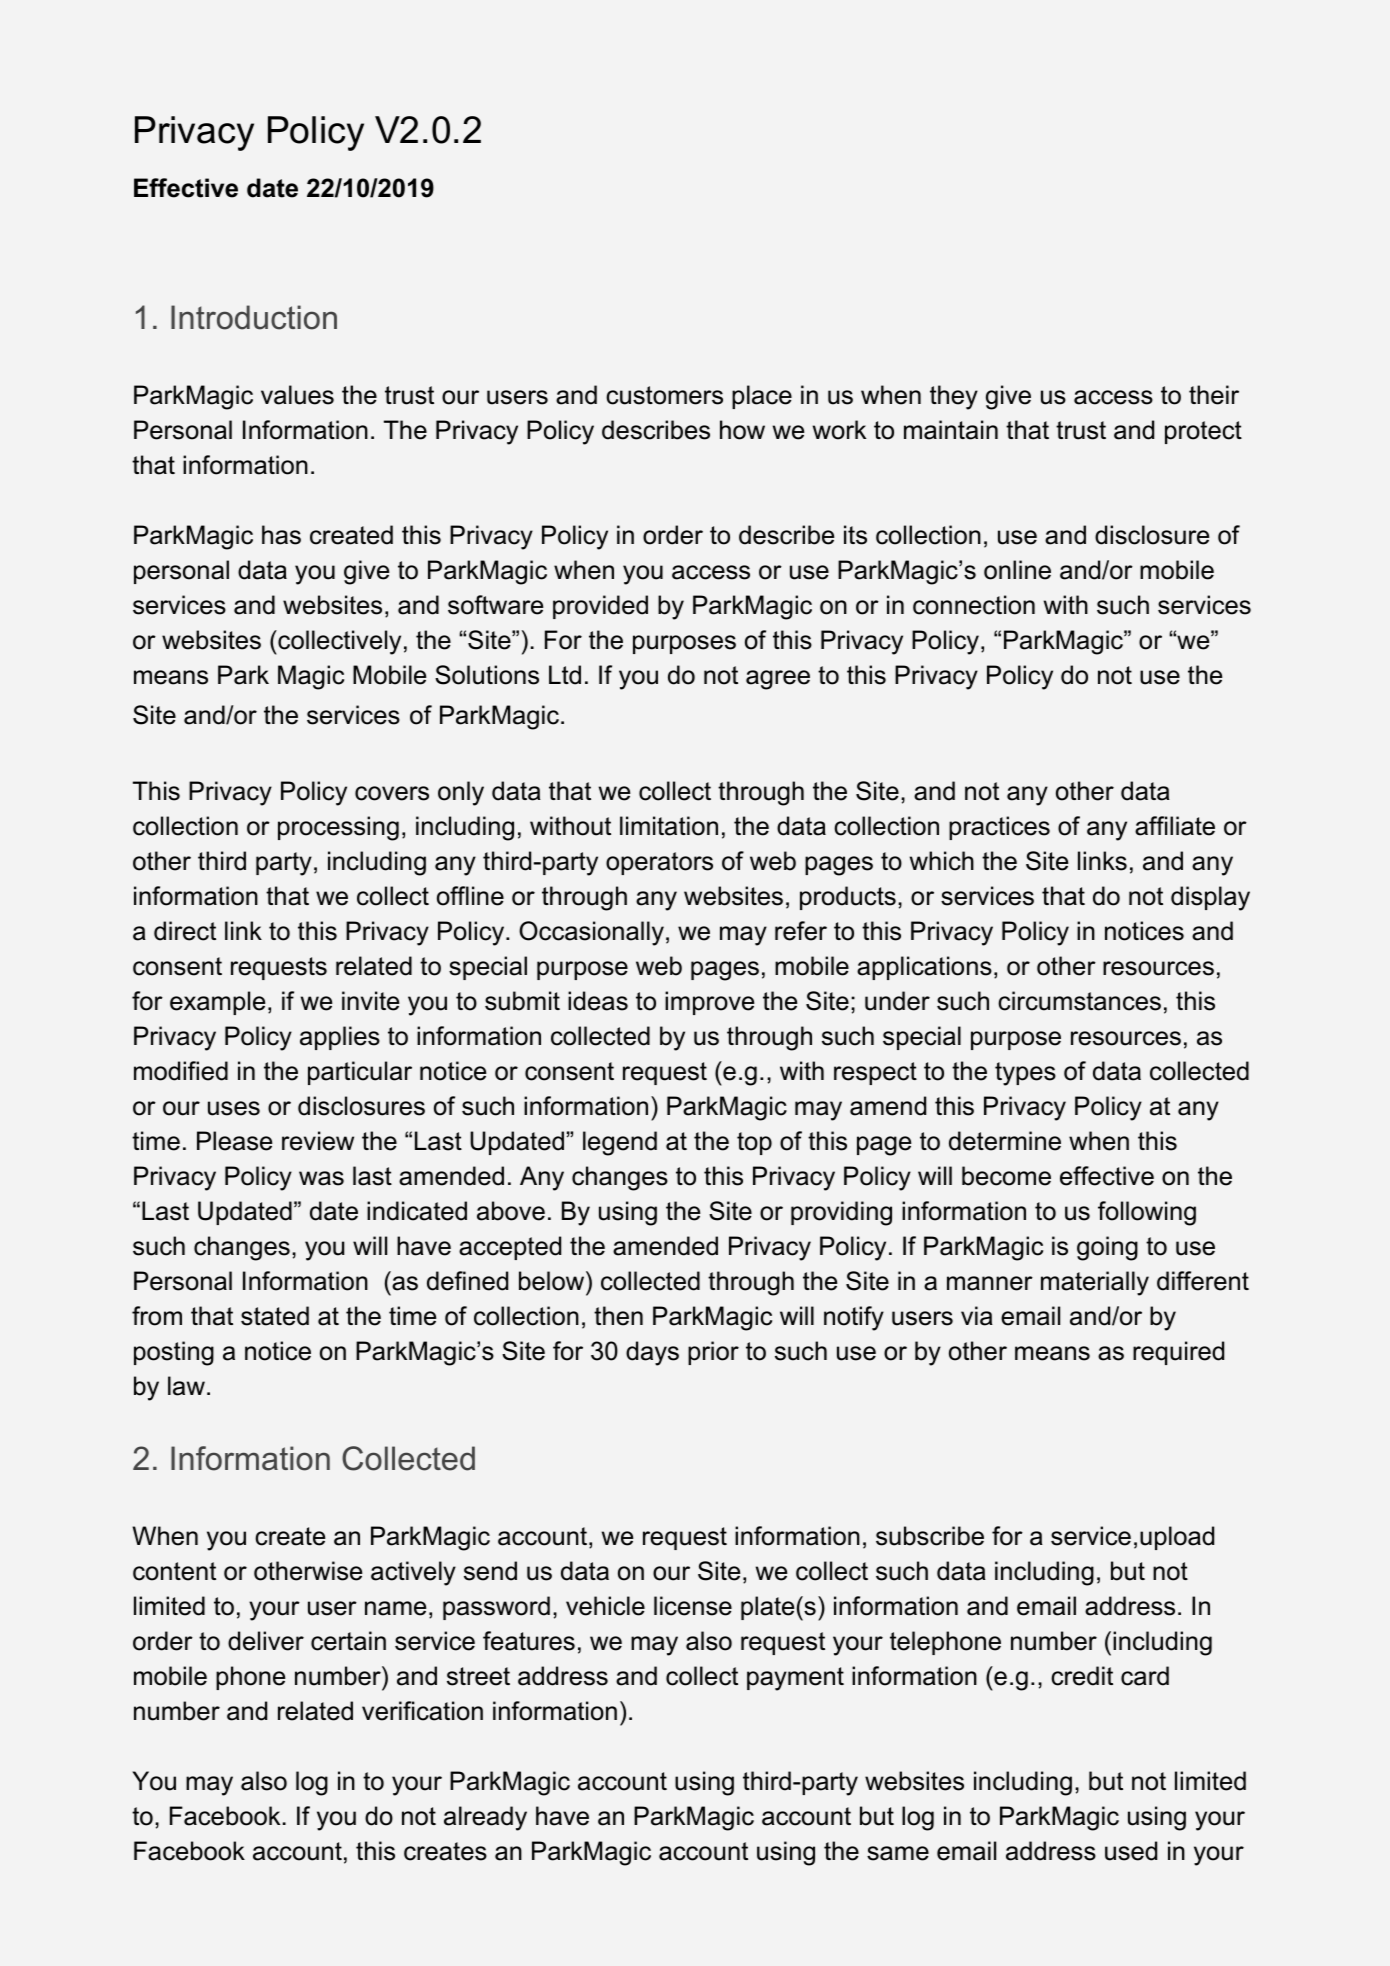 This document has width=1390, height=1966. What do you see at coordinates (620, 1143) in the document?
I see `legend` at bounding box center [620, 1143].
